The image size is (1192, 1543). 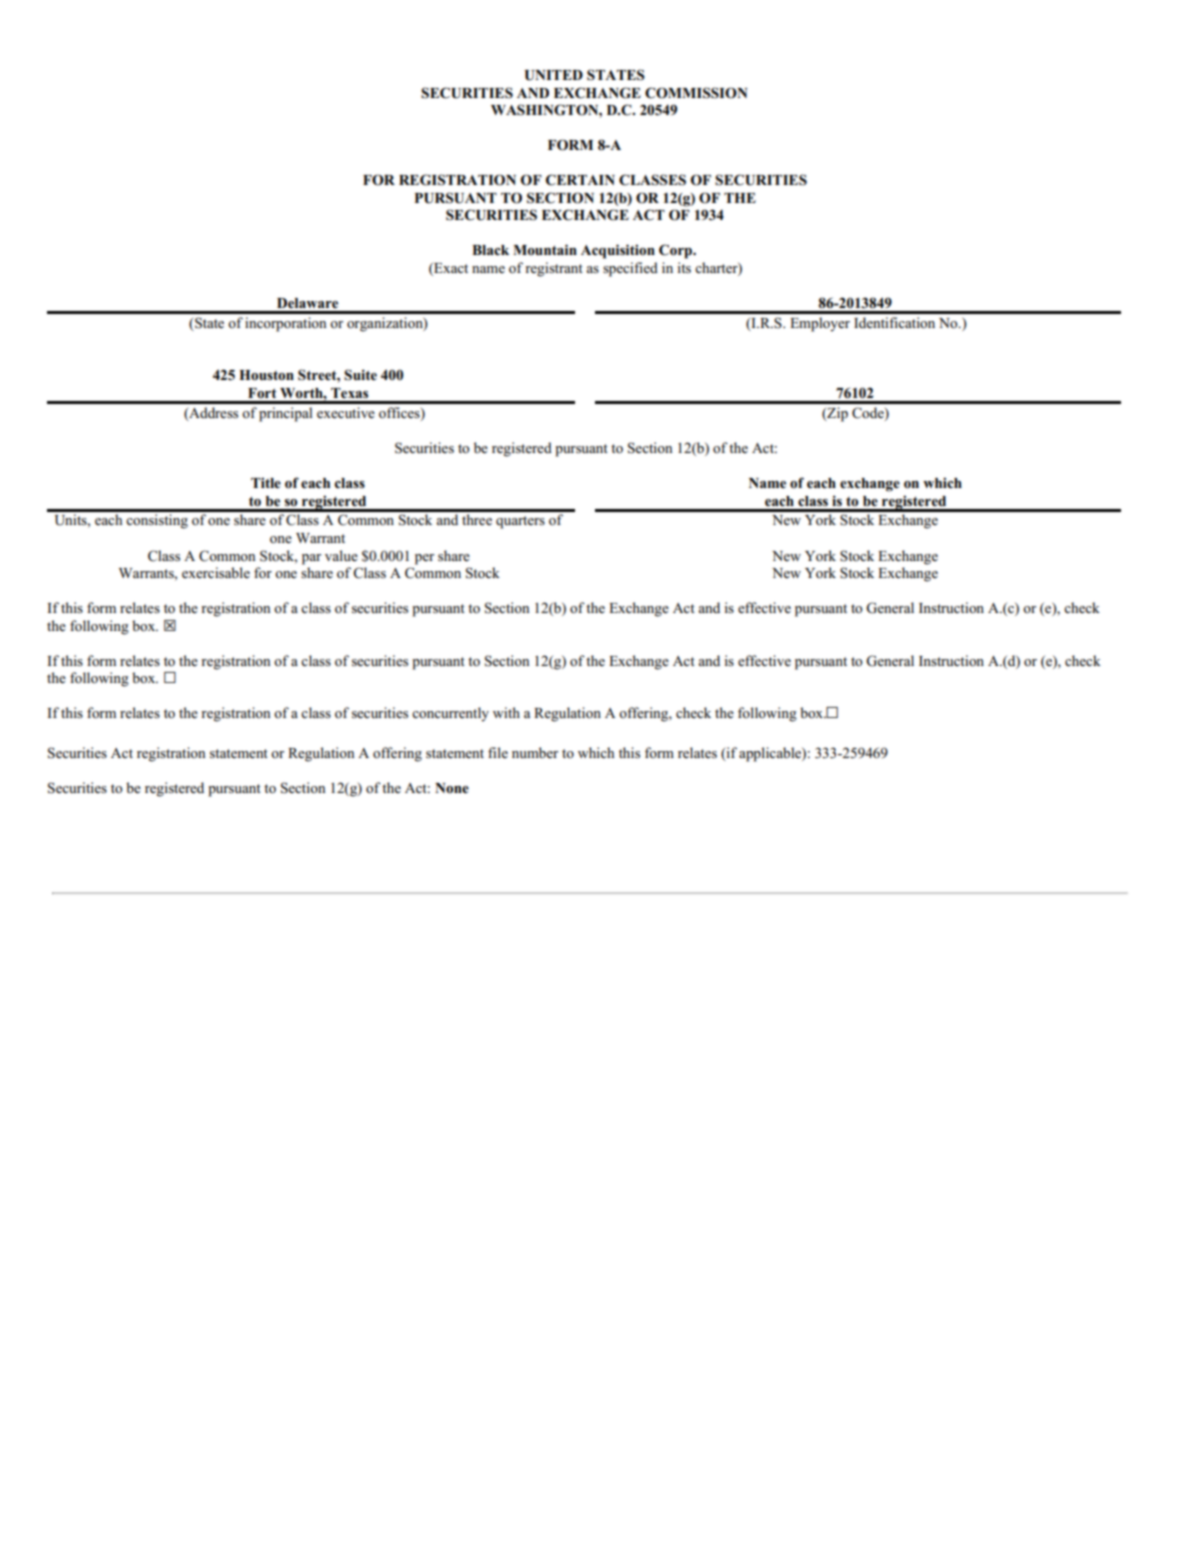 What do you see at coordinates (450, 269) in the screenshot?
I see `Exact` at bounding box center [450, 269].
